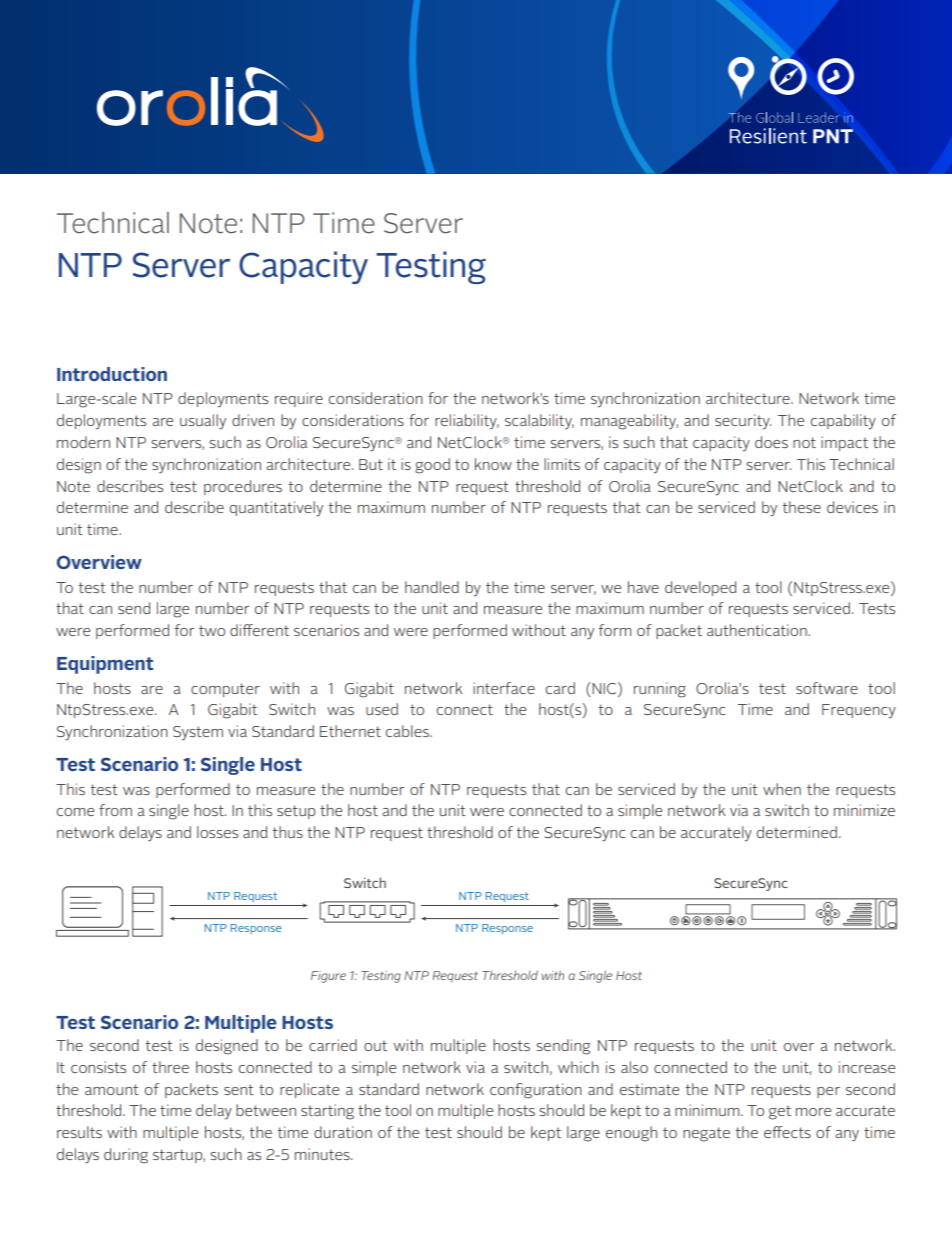  Describe the element at coordinates (225, 690) in the screenshot. I see `computer` at that location.
